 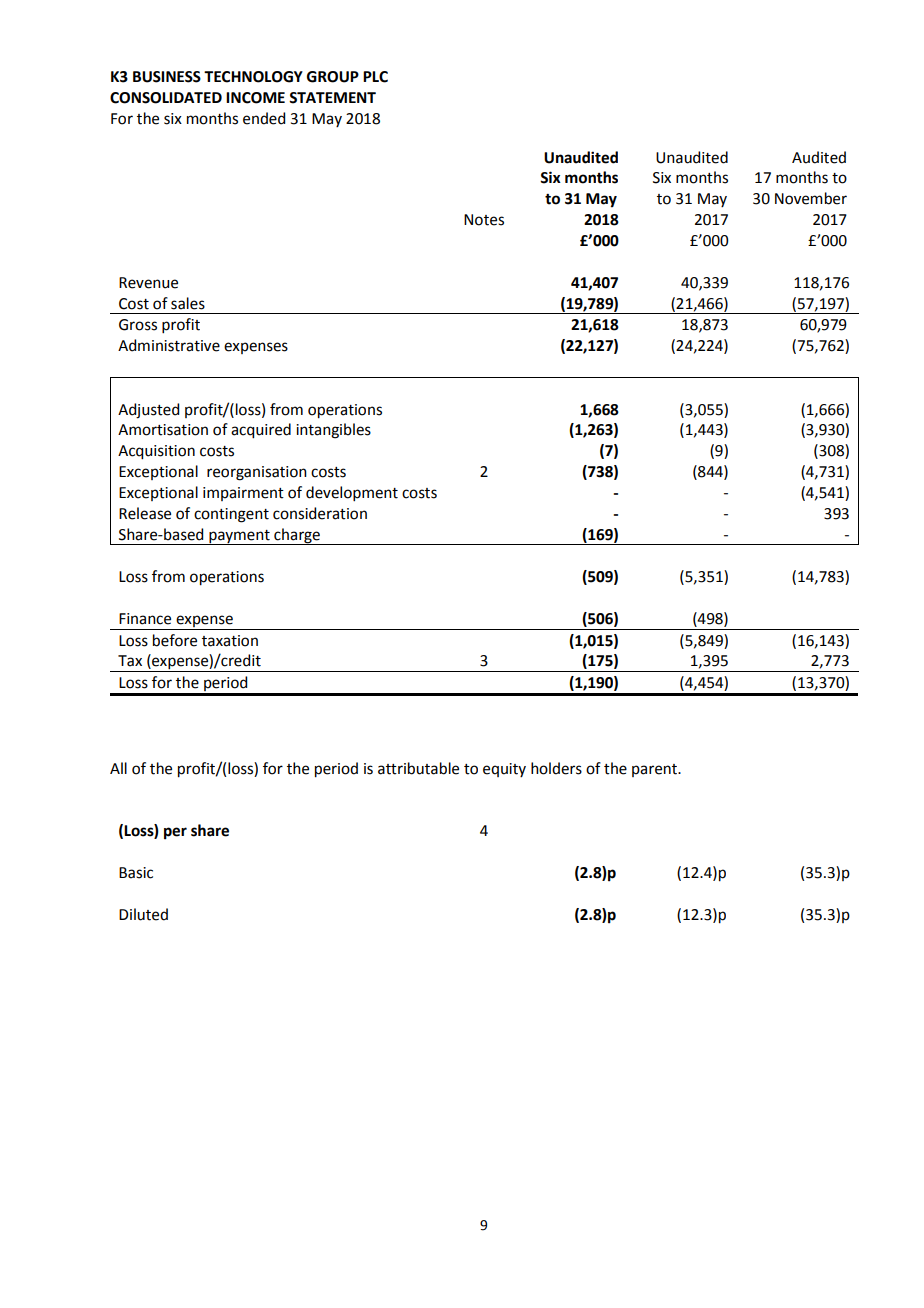 I want to click on development, so click(x=352, y=493).
